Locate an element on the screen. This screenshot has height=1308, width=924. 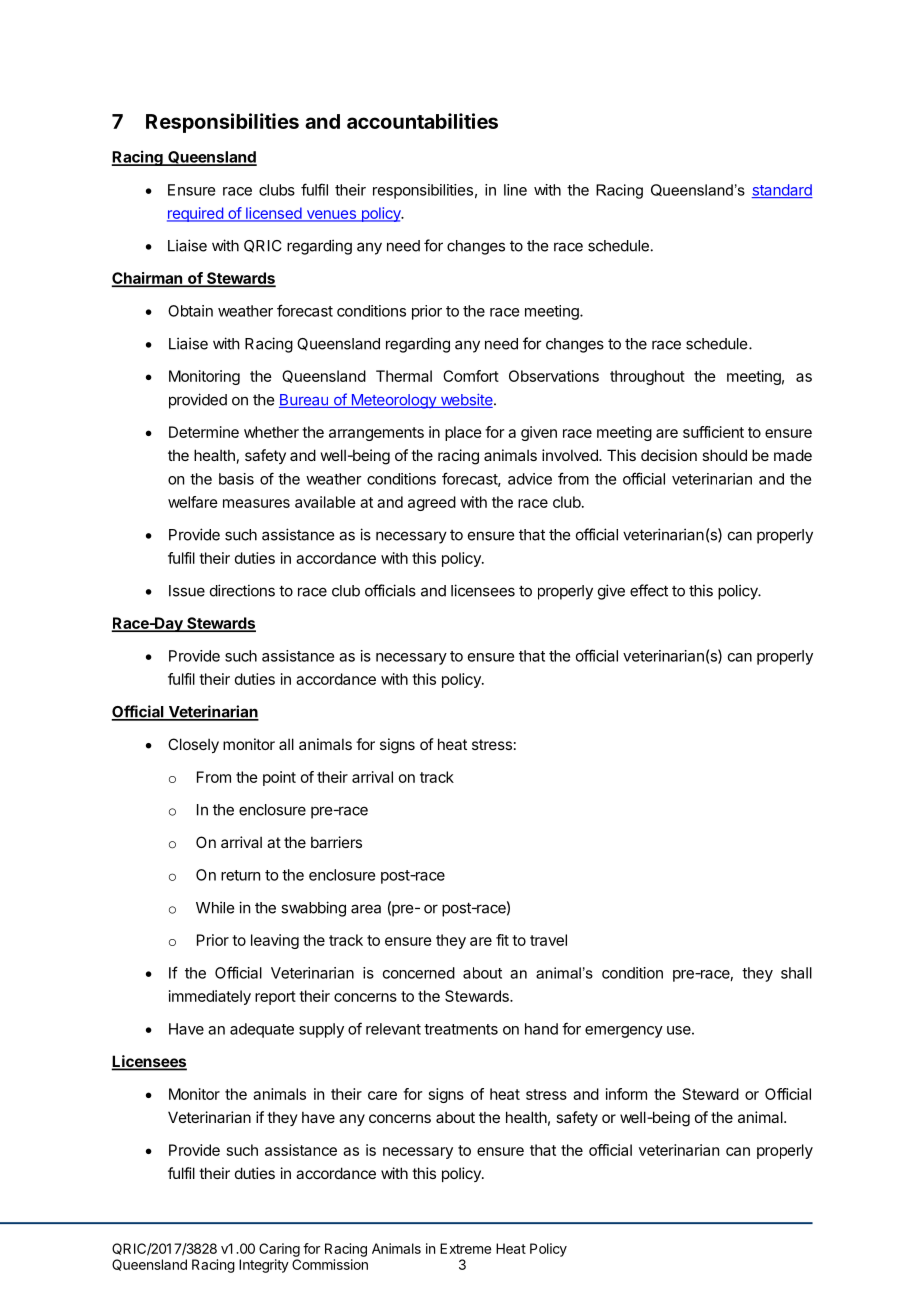
Closely is located at coordinates (193, 745).
